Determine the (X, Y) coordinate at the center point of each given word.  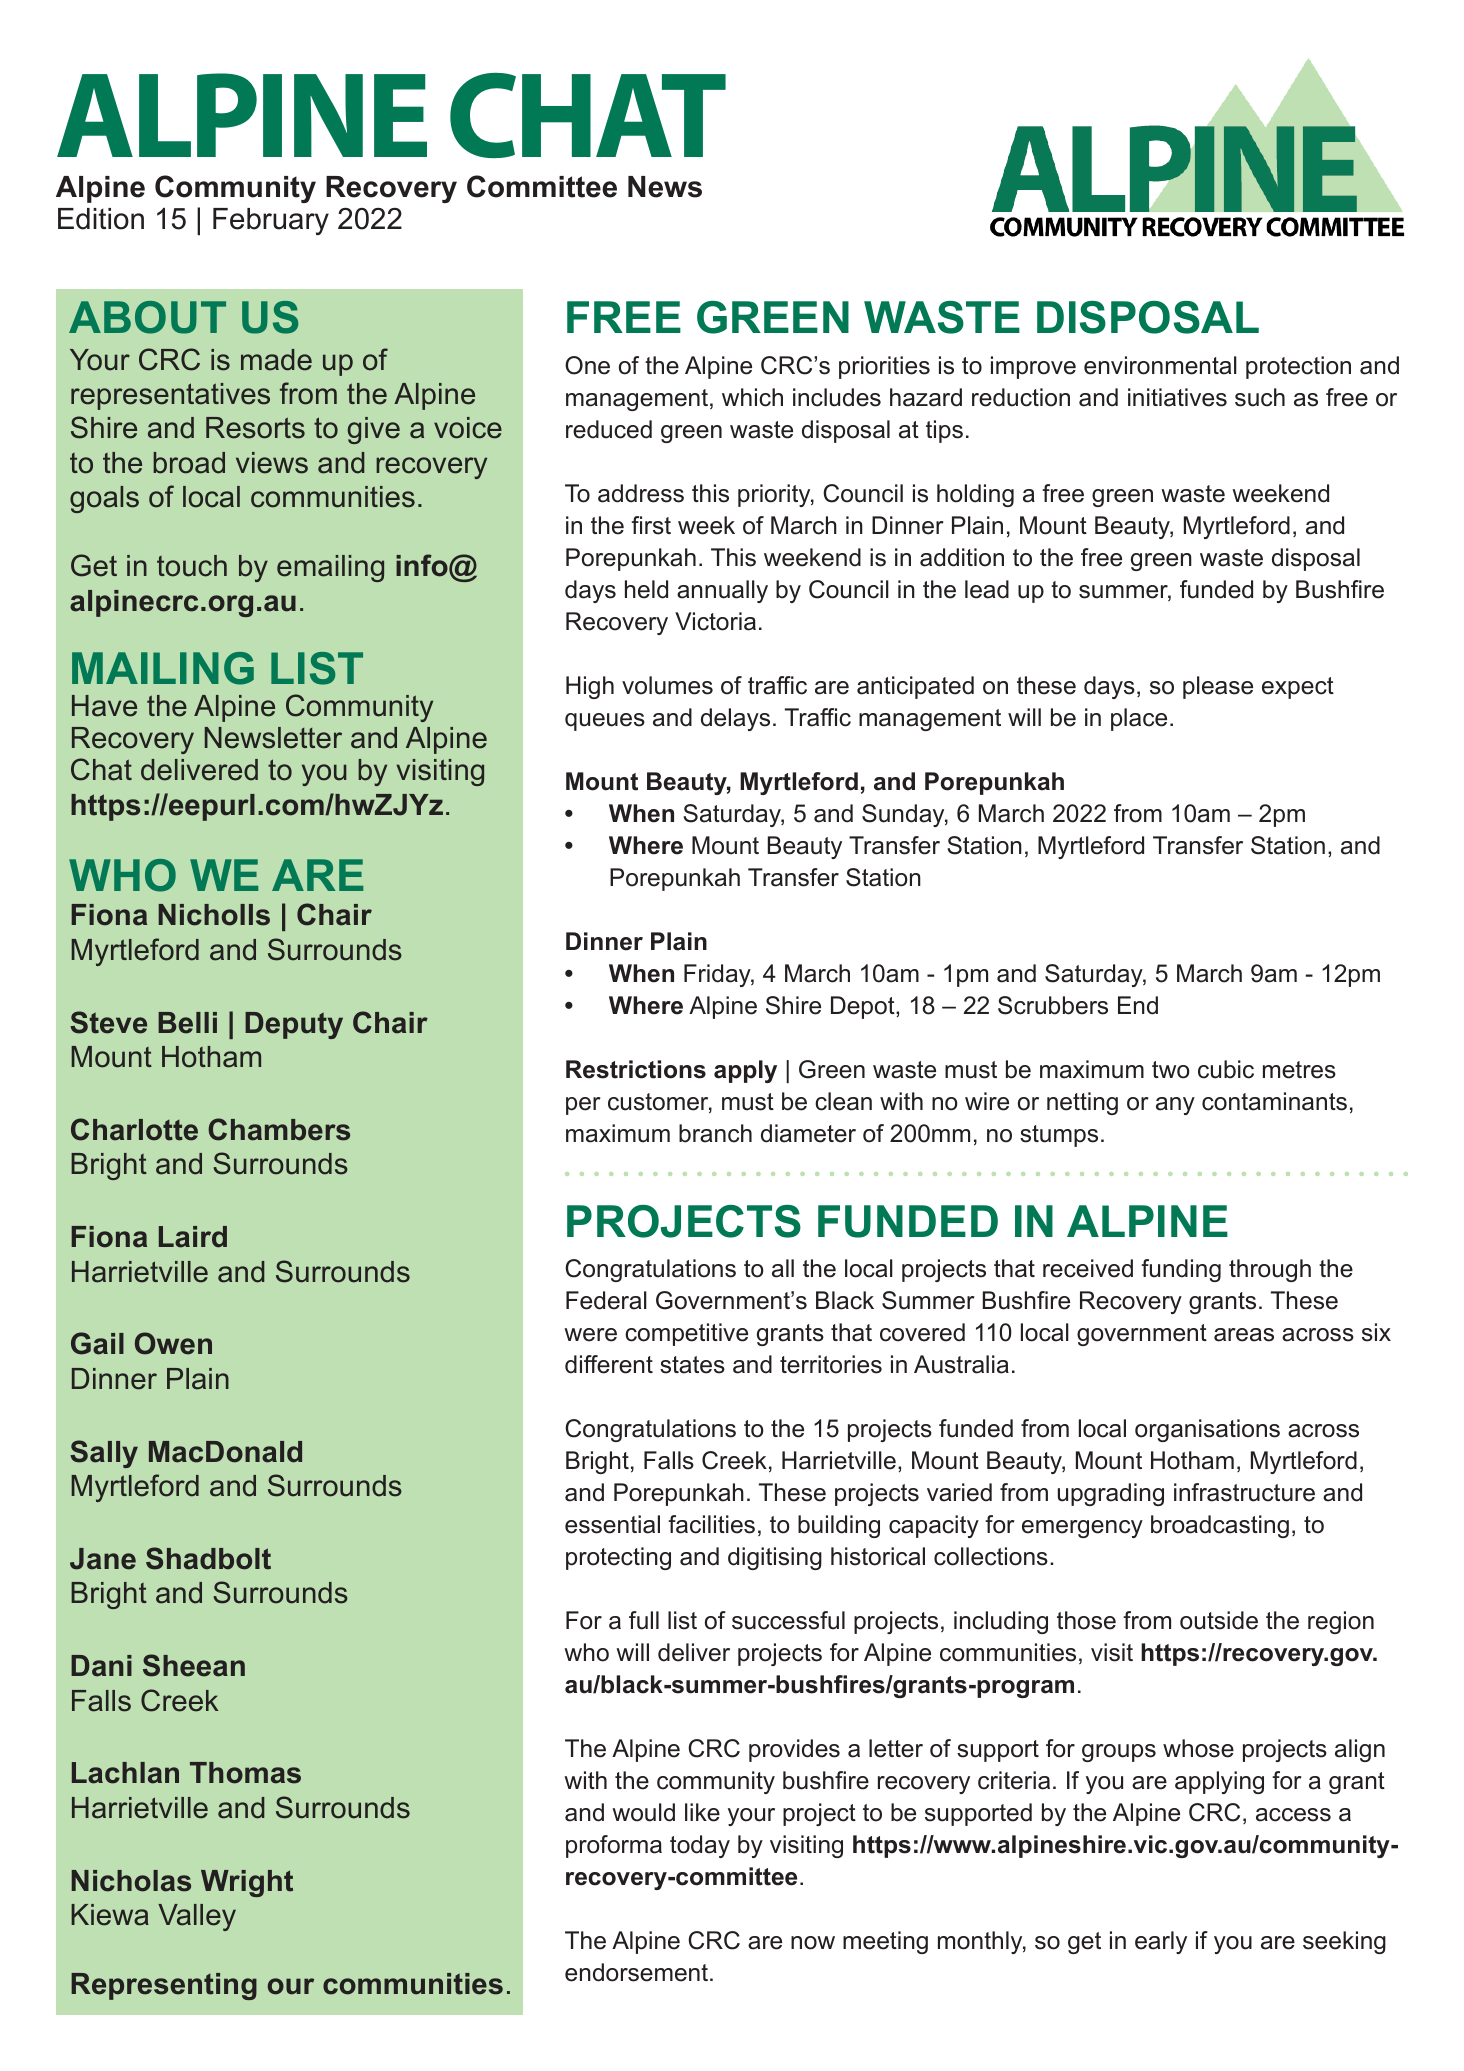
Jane (103, 1559)
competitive (686, 1334)
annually (722, 591)
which (752, 397)
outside (1219, 1620)
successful (788, 1620)
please (1218, 687)
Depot (864, 1007)
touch (192, 566)
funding (1181, 1270)
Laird (193, 1237)
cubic (1226, 1069)
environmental (1160, 365)
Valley (197, 1917)
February (271, 221)
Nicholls (214, 915)
